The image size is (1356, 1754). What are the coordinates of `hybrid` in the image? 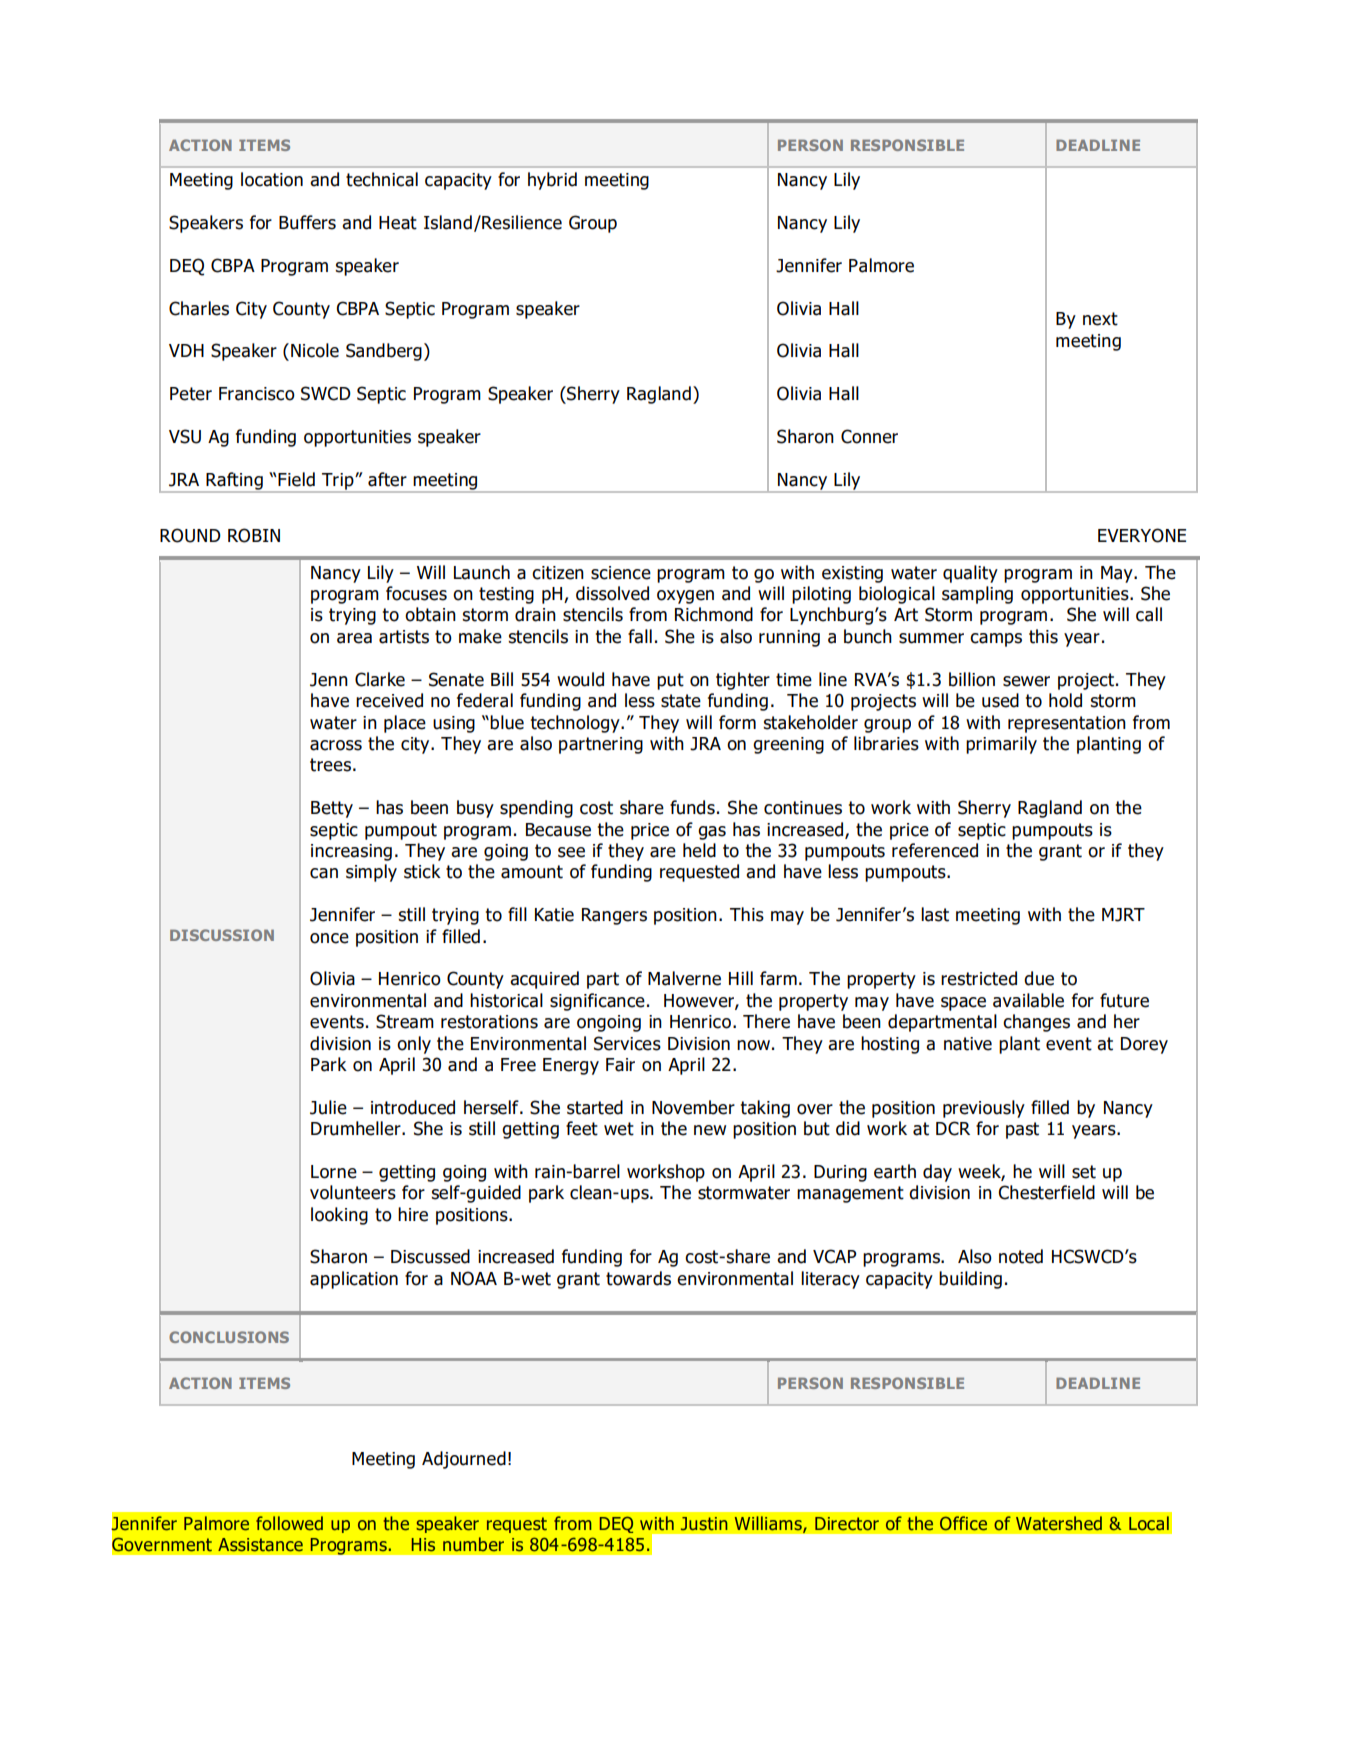 It's located at (552, 181).
